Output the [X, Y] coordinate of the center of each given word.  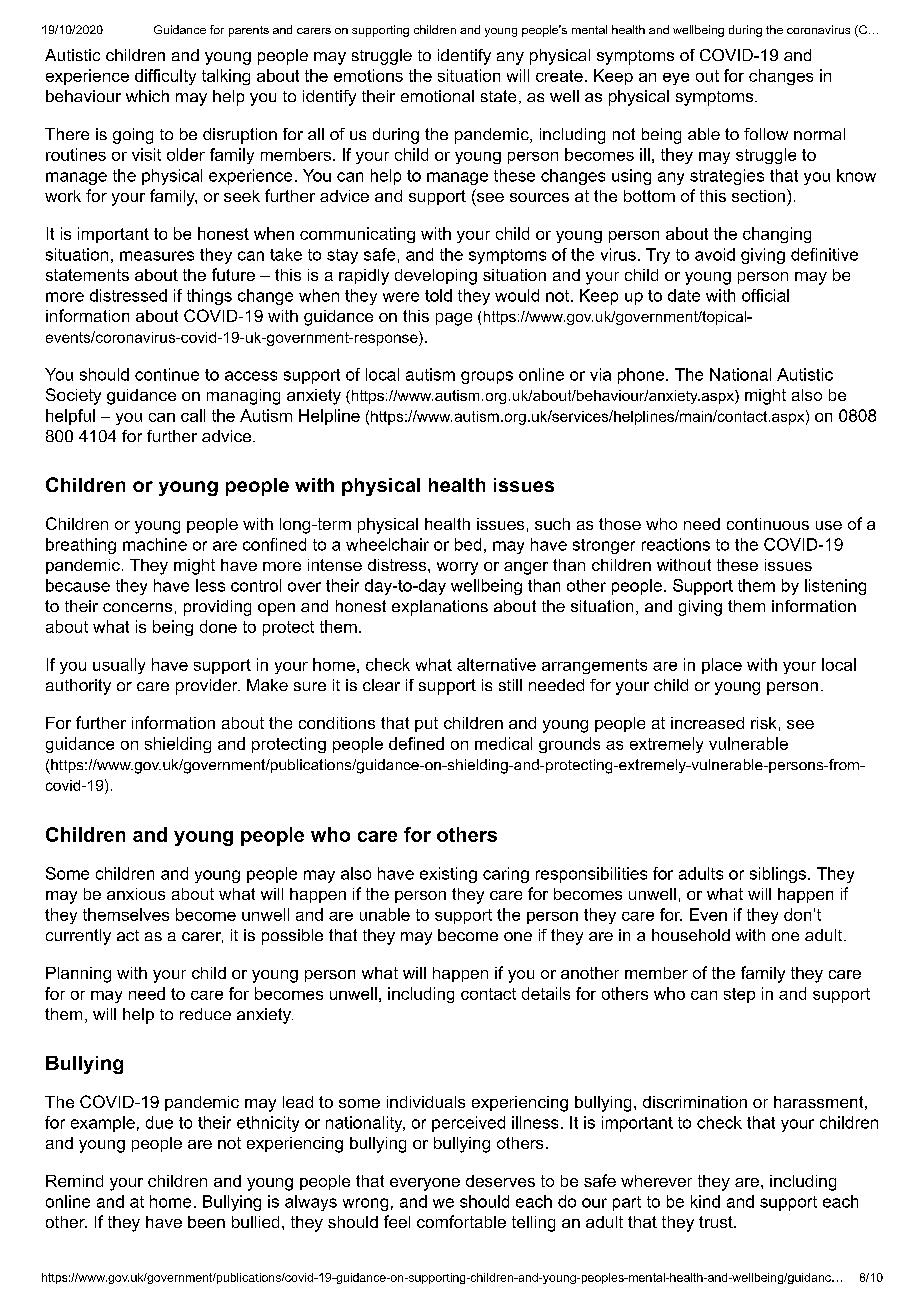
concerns [137, 607]
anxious [136, 894]
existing [448, 875]
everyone [425, 1184]
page [454, 319]
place [722, 666]
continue [167, 374]
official [765, 295]
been [206, 1222]
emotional [437, 96]
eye [676, 79]
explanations [440, 608]
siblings [778, 875]
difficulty [165, 77]
